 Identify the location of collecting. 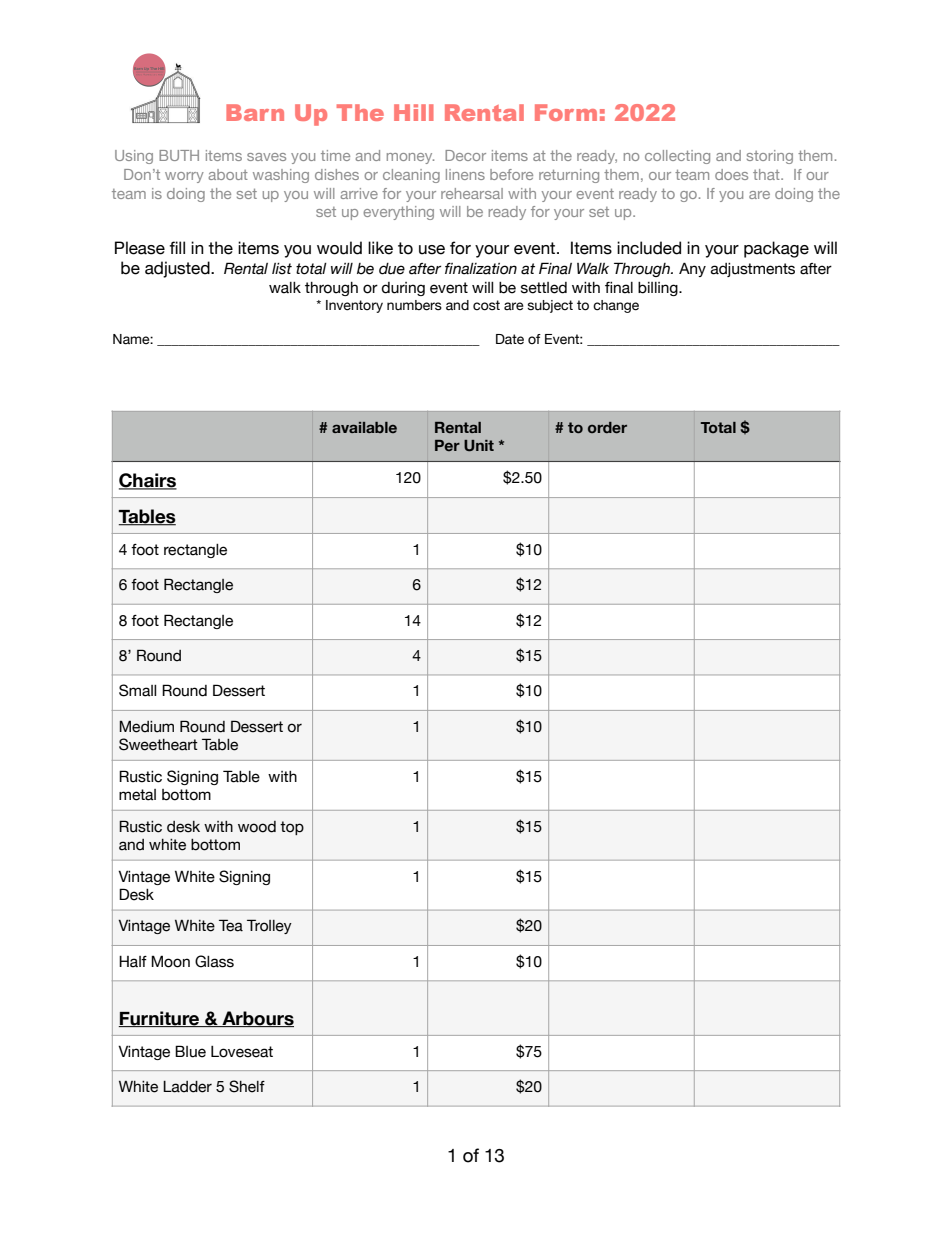
(677, 157).
